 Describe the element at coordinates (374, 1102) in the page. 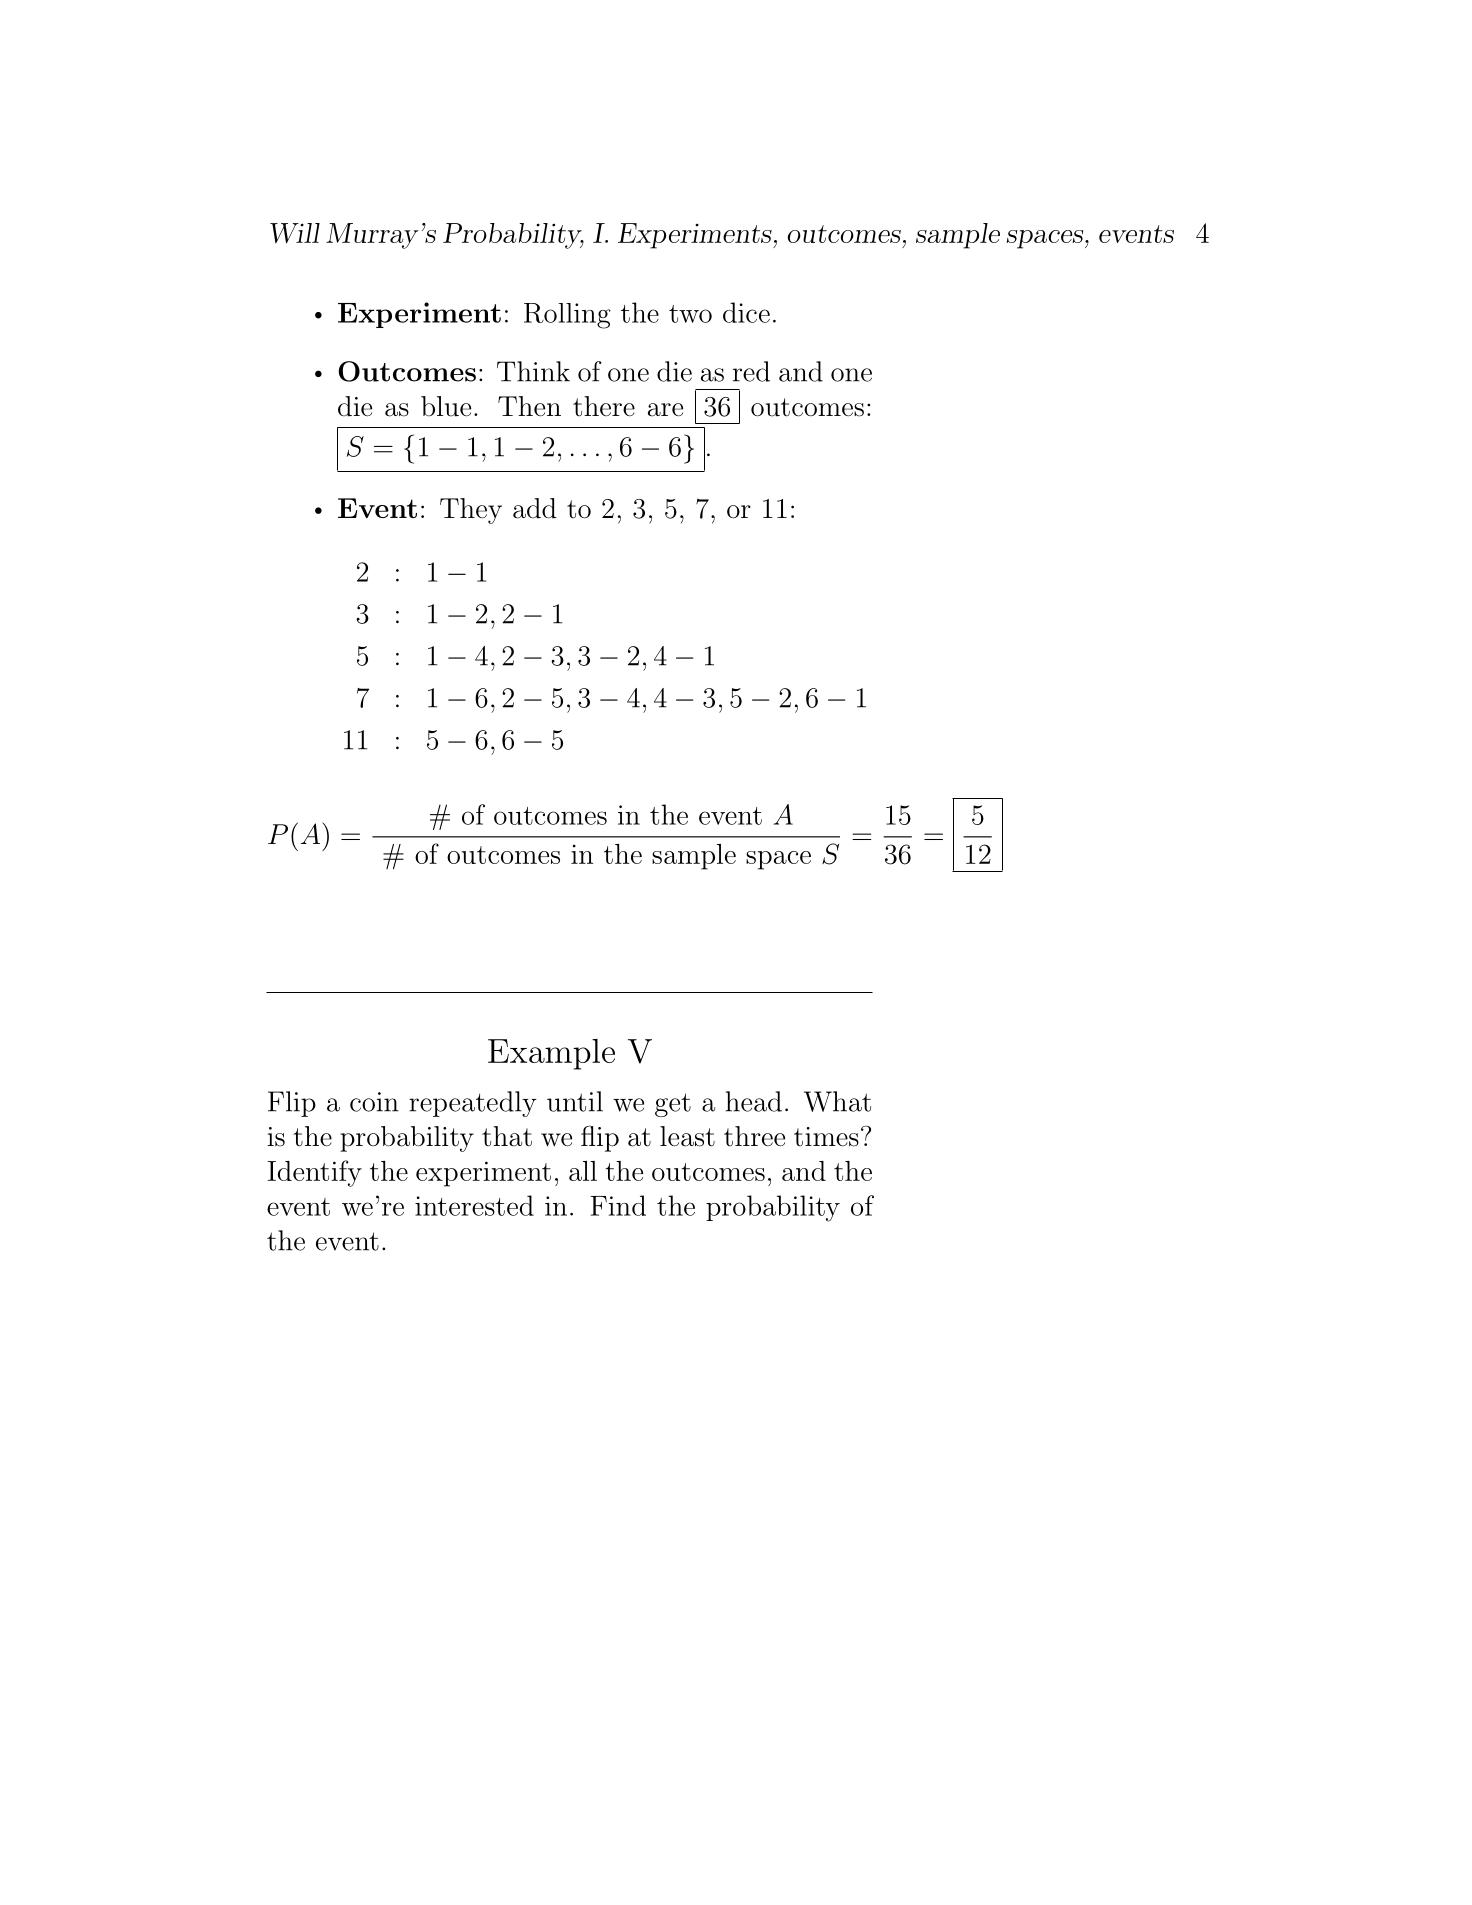

I see `coin` at that location.
